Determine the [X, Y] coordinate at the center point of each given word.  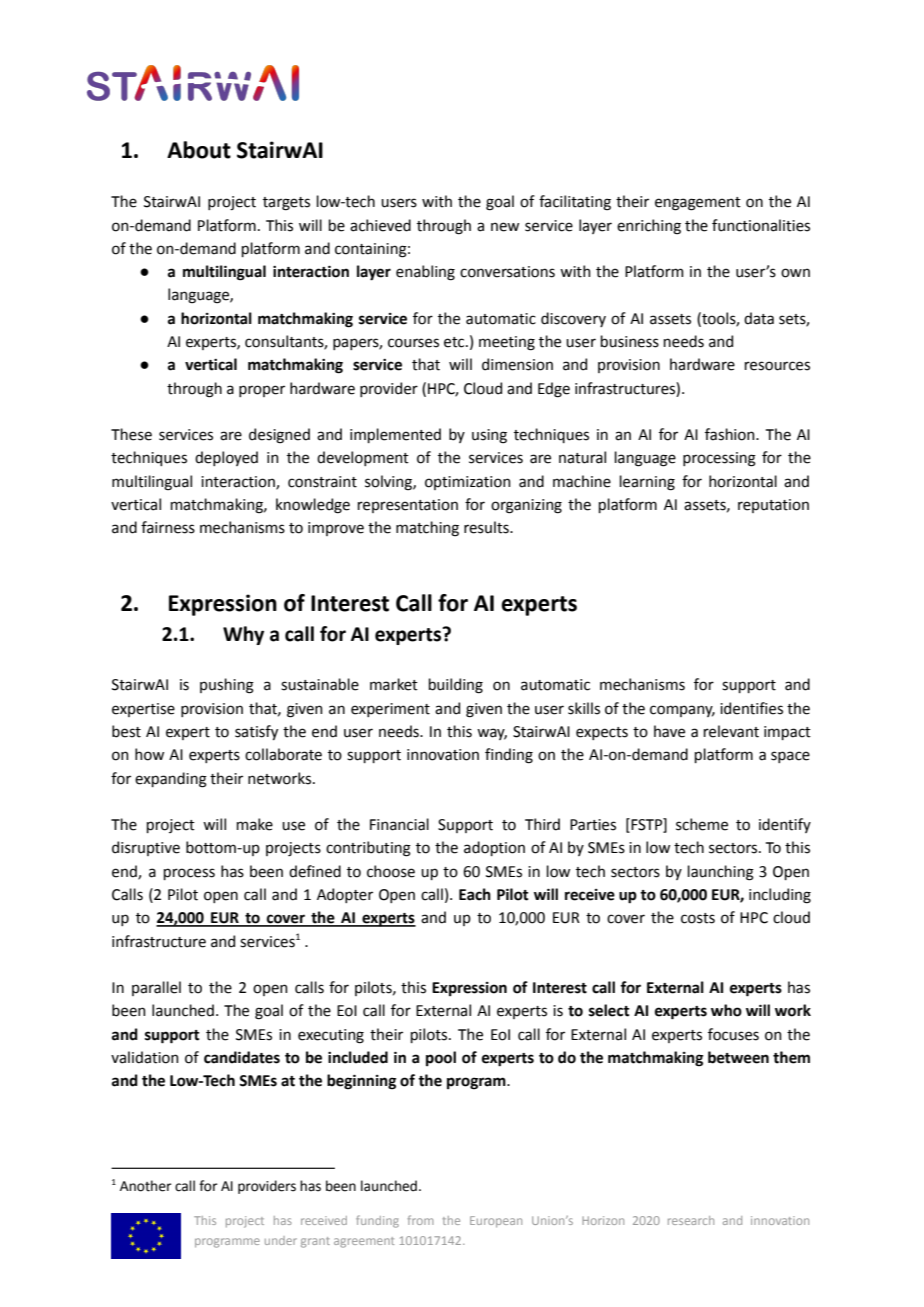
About [199, 150]
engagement [698, 204]
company [682, 711]
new [505, 227]
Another [146, 1186]
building [456, 686]
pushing [227, 686]
